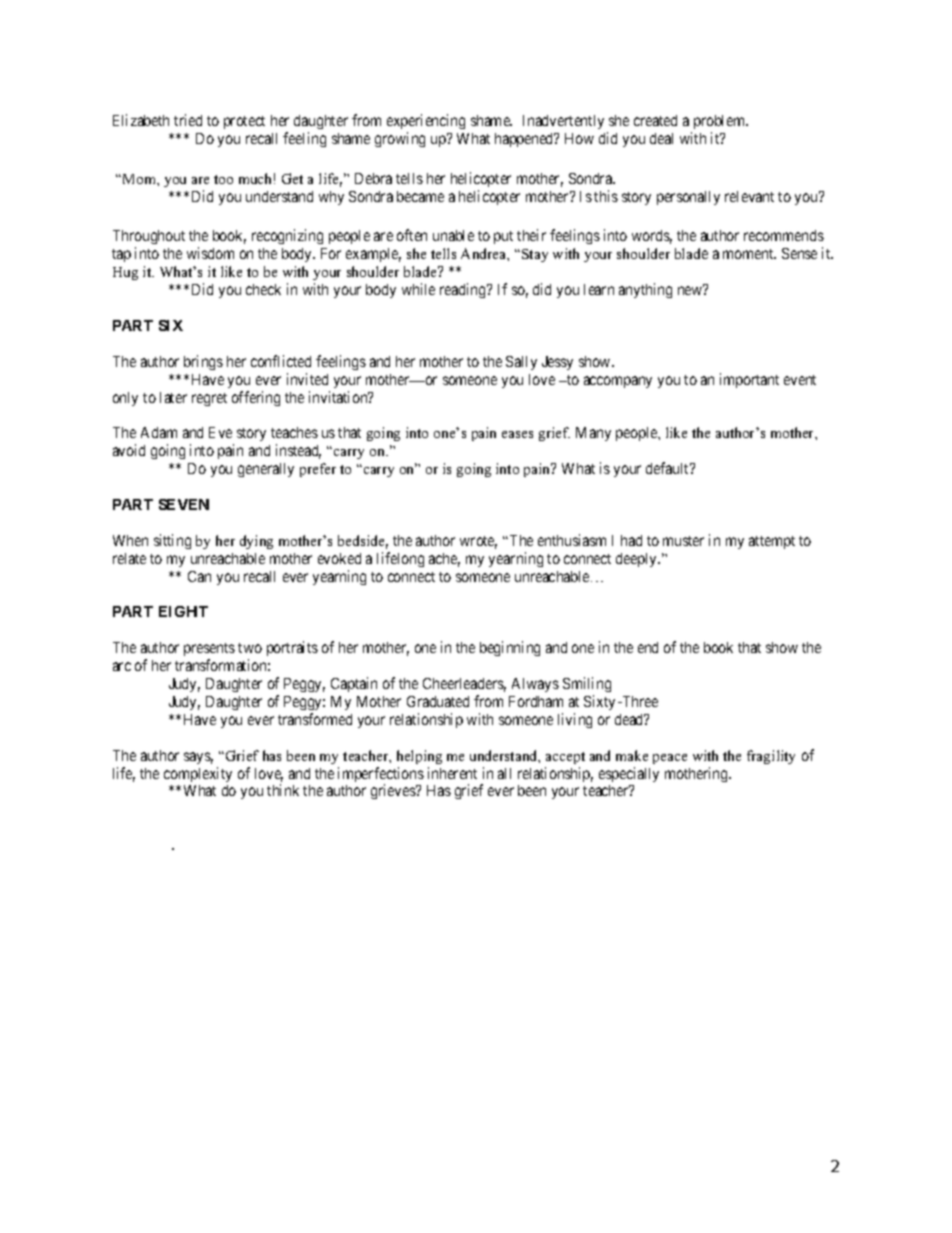  I want to click on complexity, so click(198, 774).
